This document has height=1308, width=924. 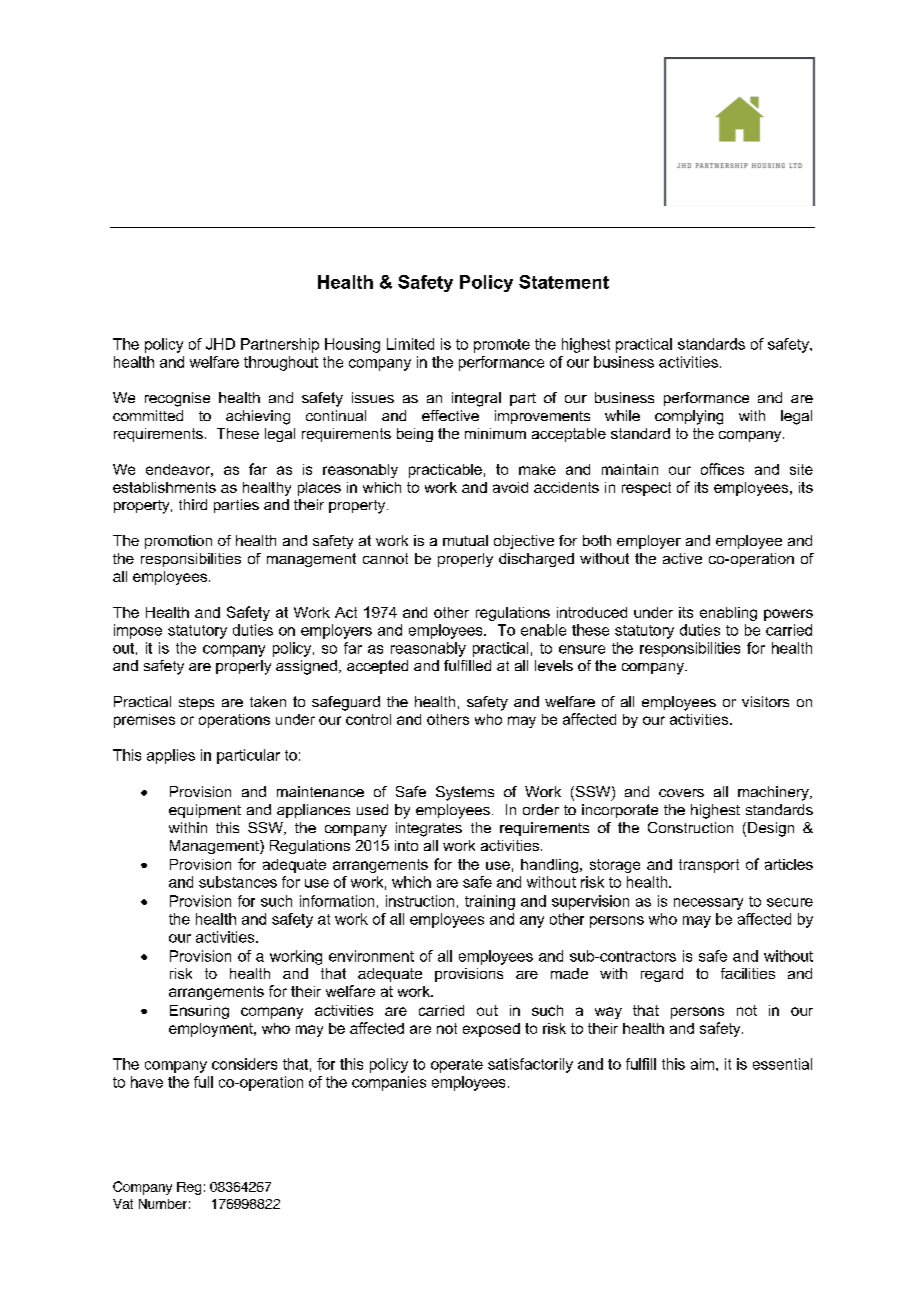 What do you see at coordinates (123, 1204) in the document?
I see `Vat` at bounding box center [123, 1204].
